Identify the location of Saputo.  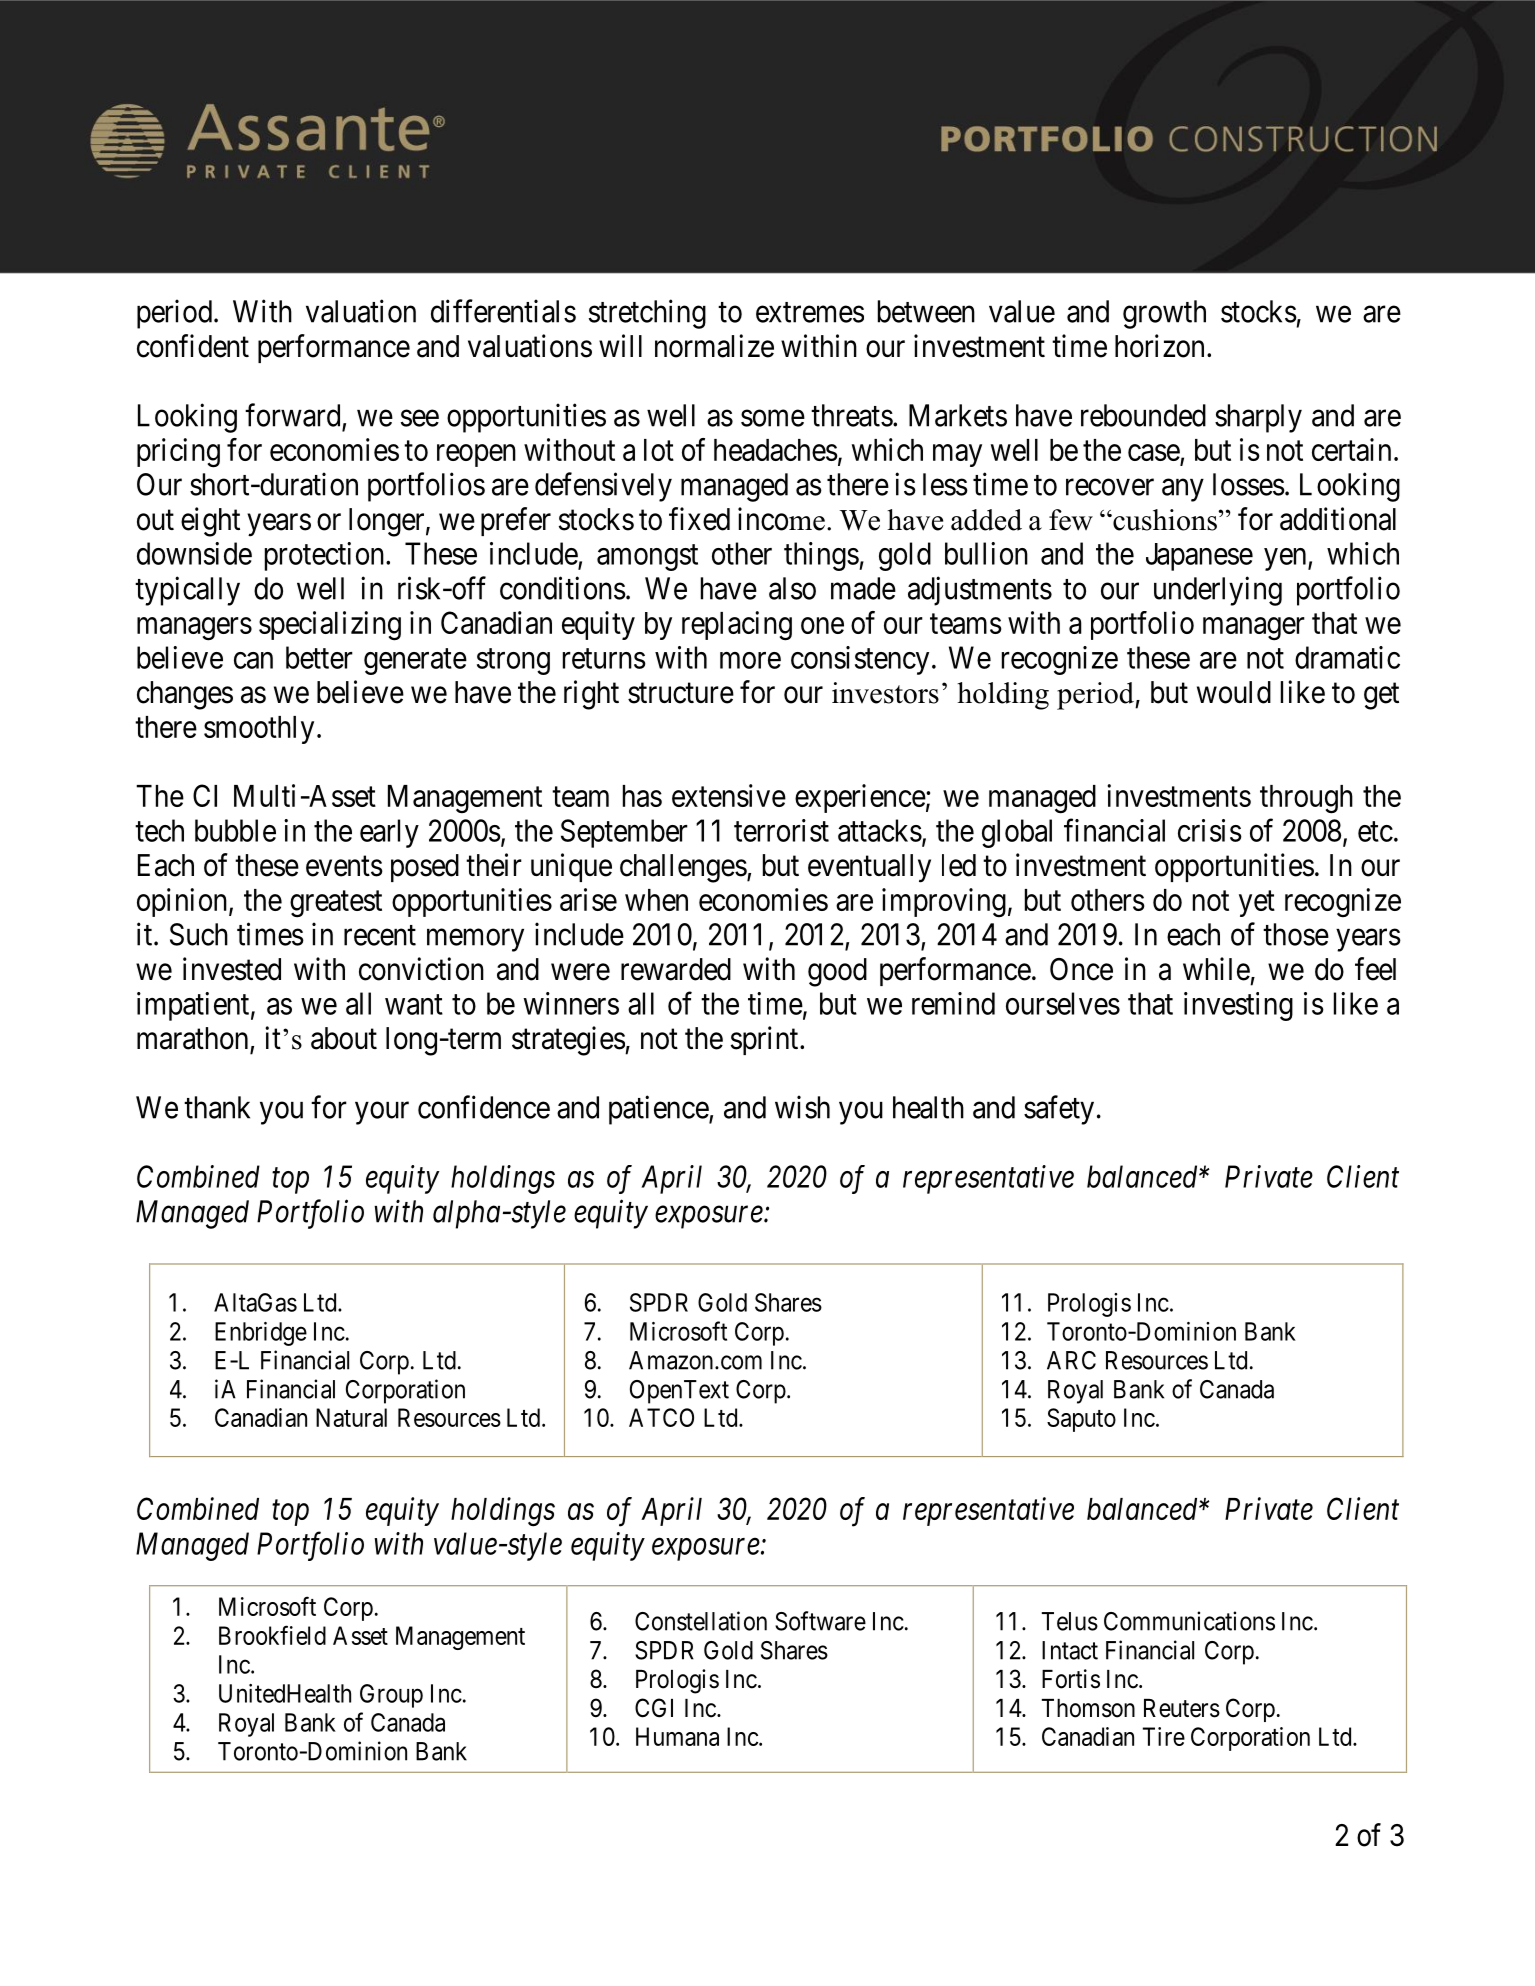
(1081, 1420).
